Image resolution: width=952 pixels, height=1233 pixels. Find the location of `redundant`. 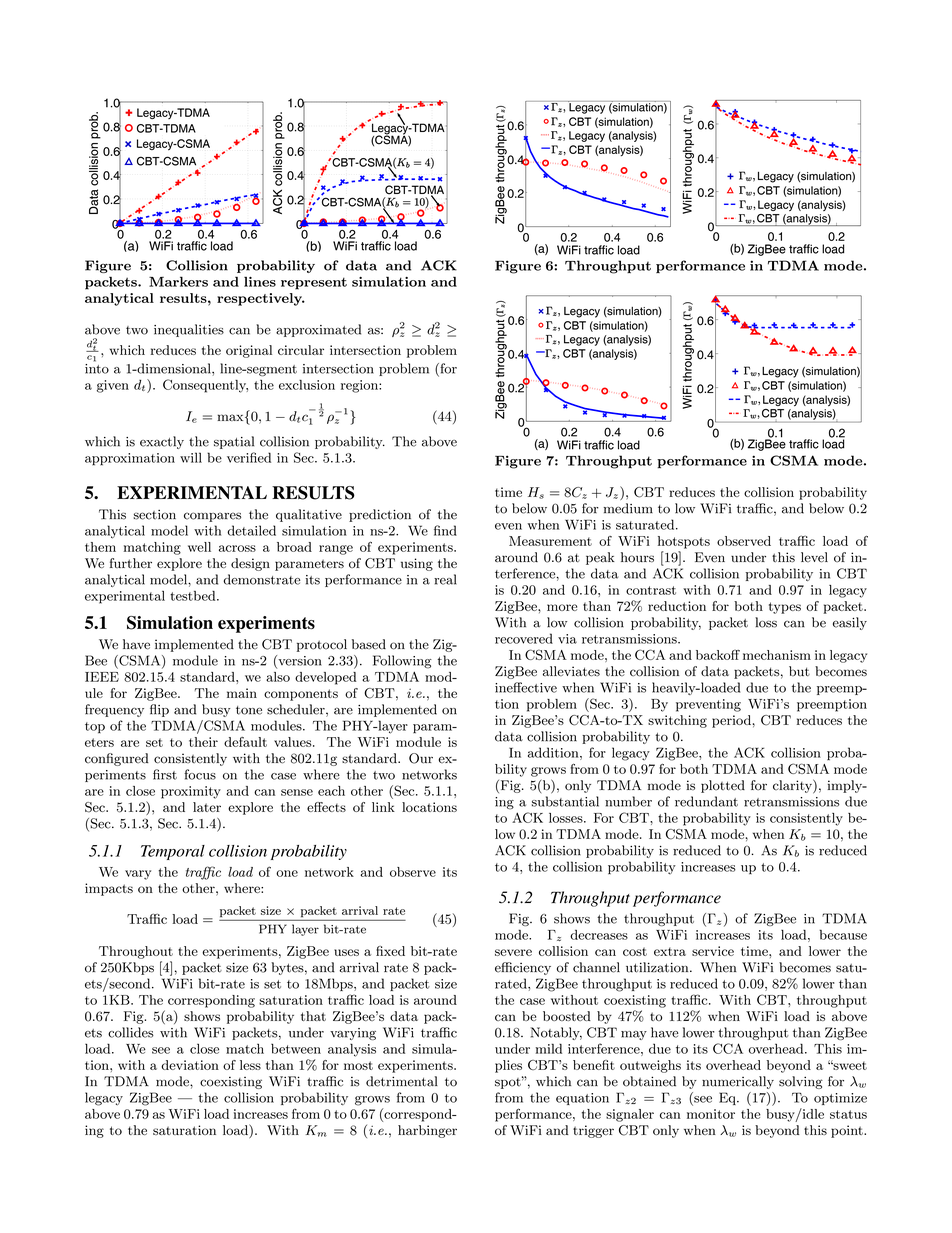

redundant is located at coordinates (706, 801).
